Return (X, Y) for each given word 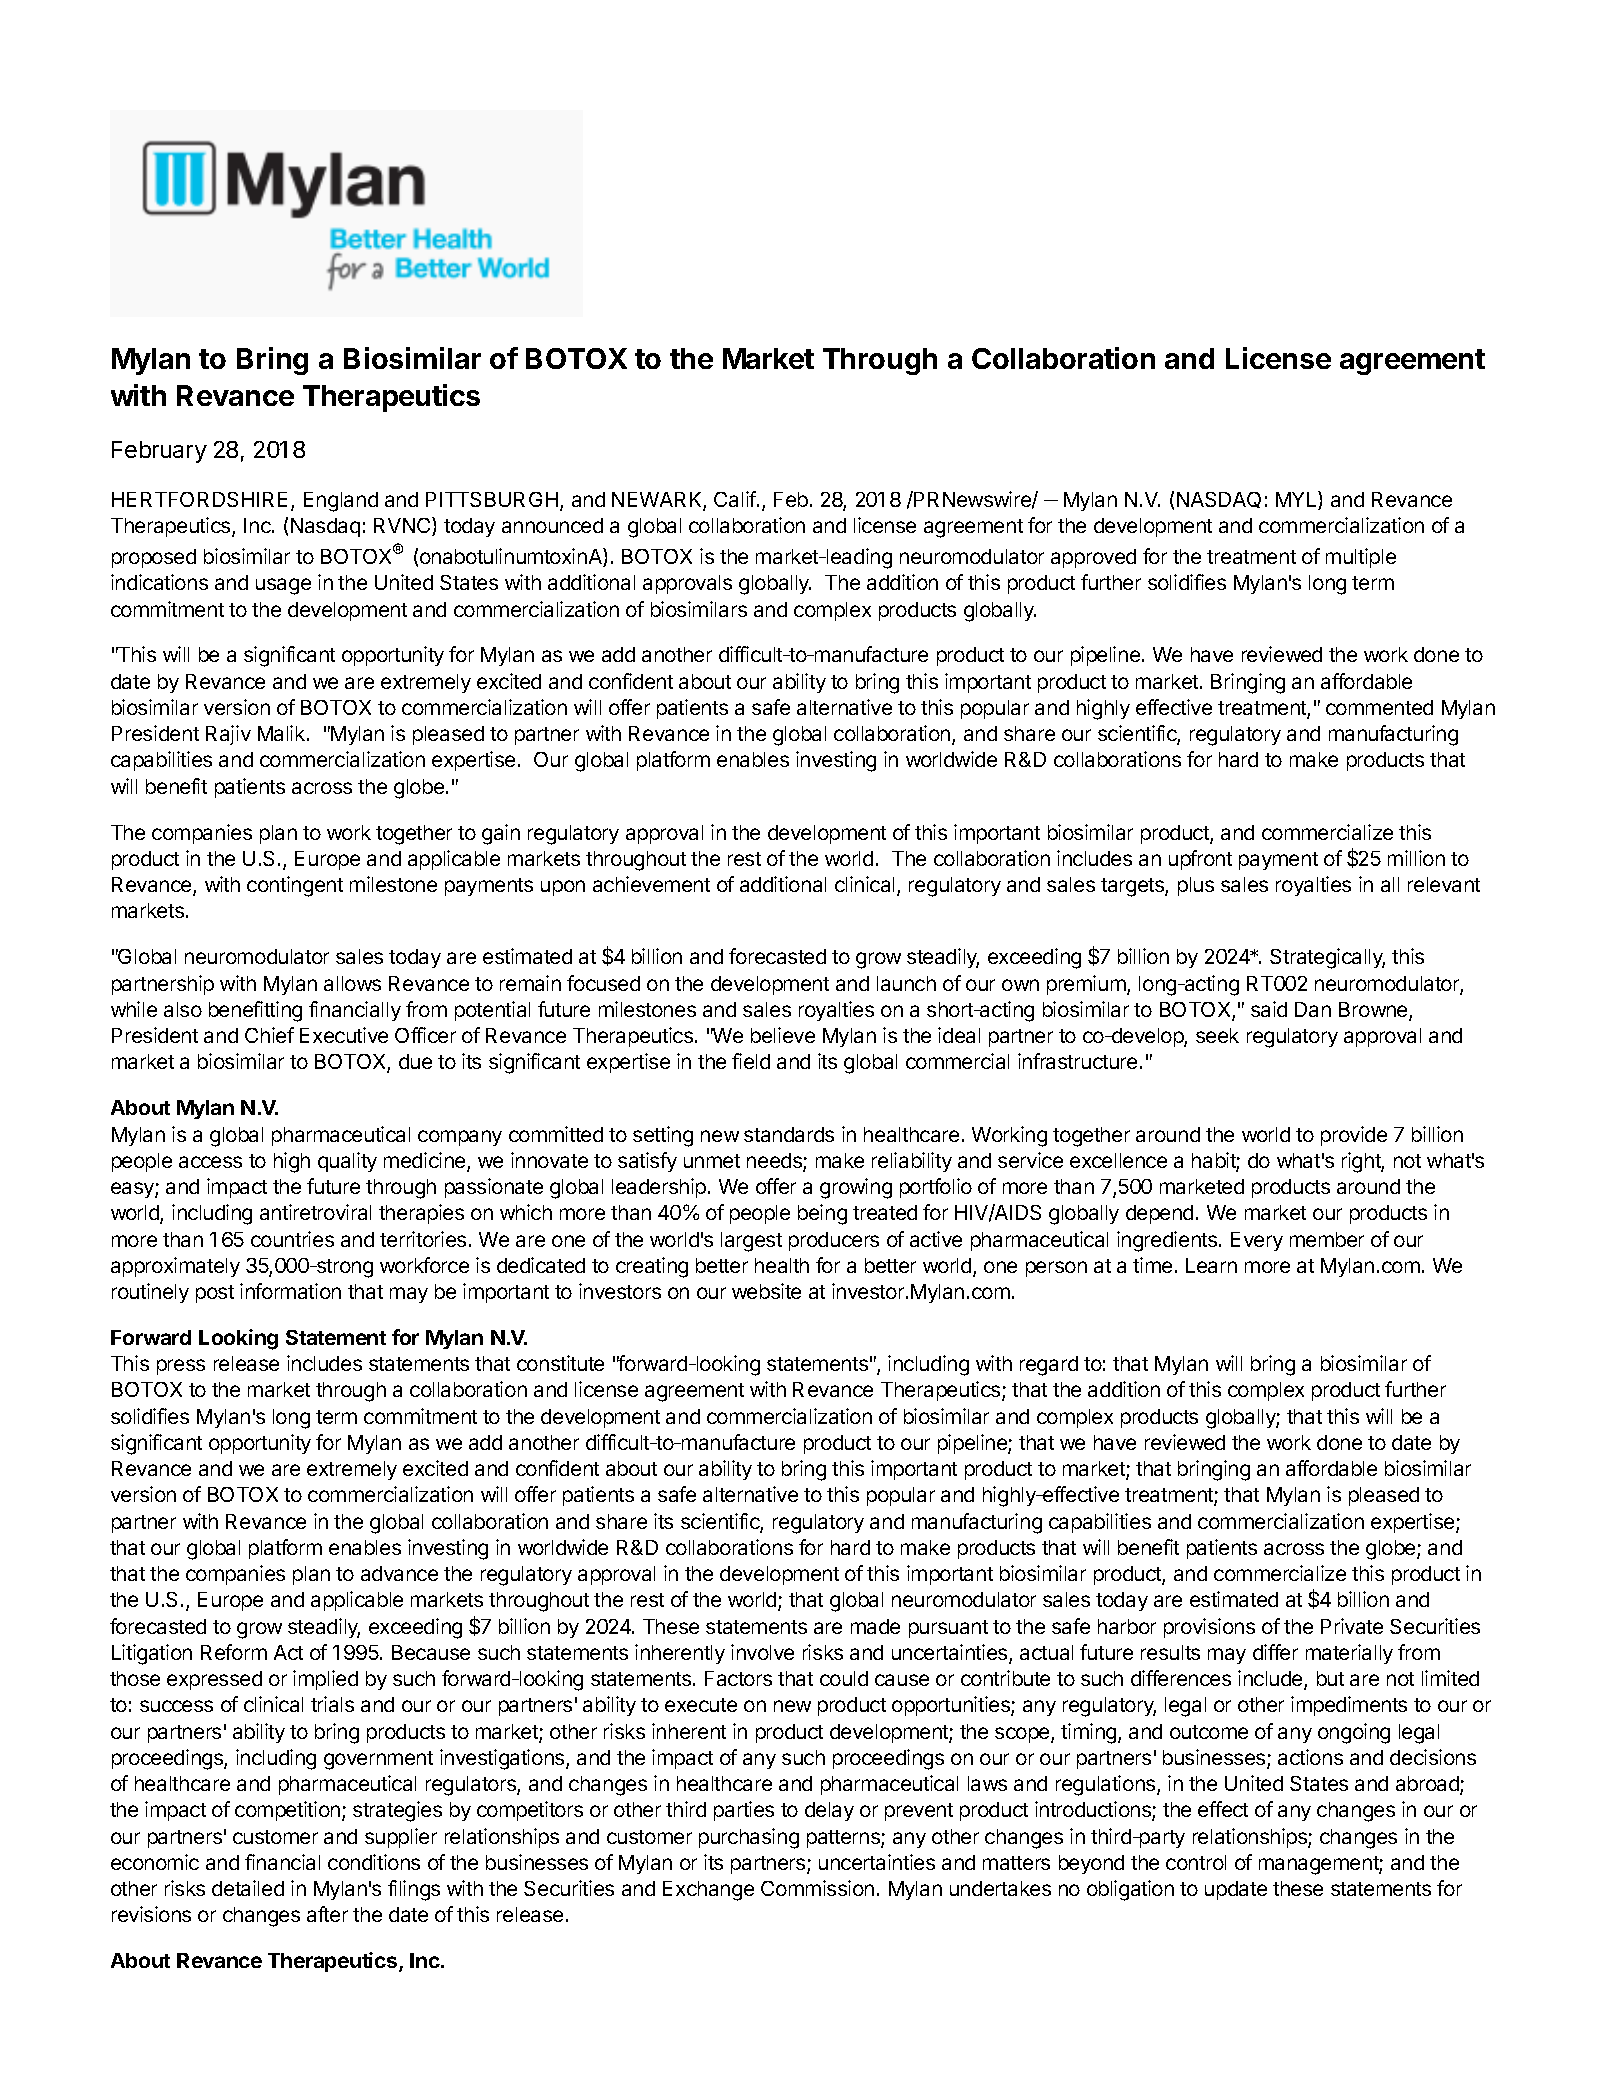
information (290, 1291)
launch (906, 983)
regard (1049, 1366)
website (766, 1291)
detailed (248, 1888)
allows (352, 983)
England (341, 502)
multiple (1361, 558)
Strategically (1327, 958)
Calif (736, 499)
